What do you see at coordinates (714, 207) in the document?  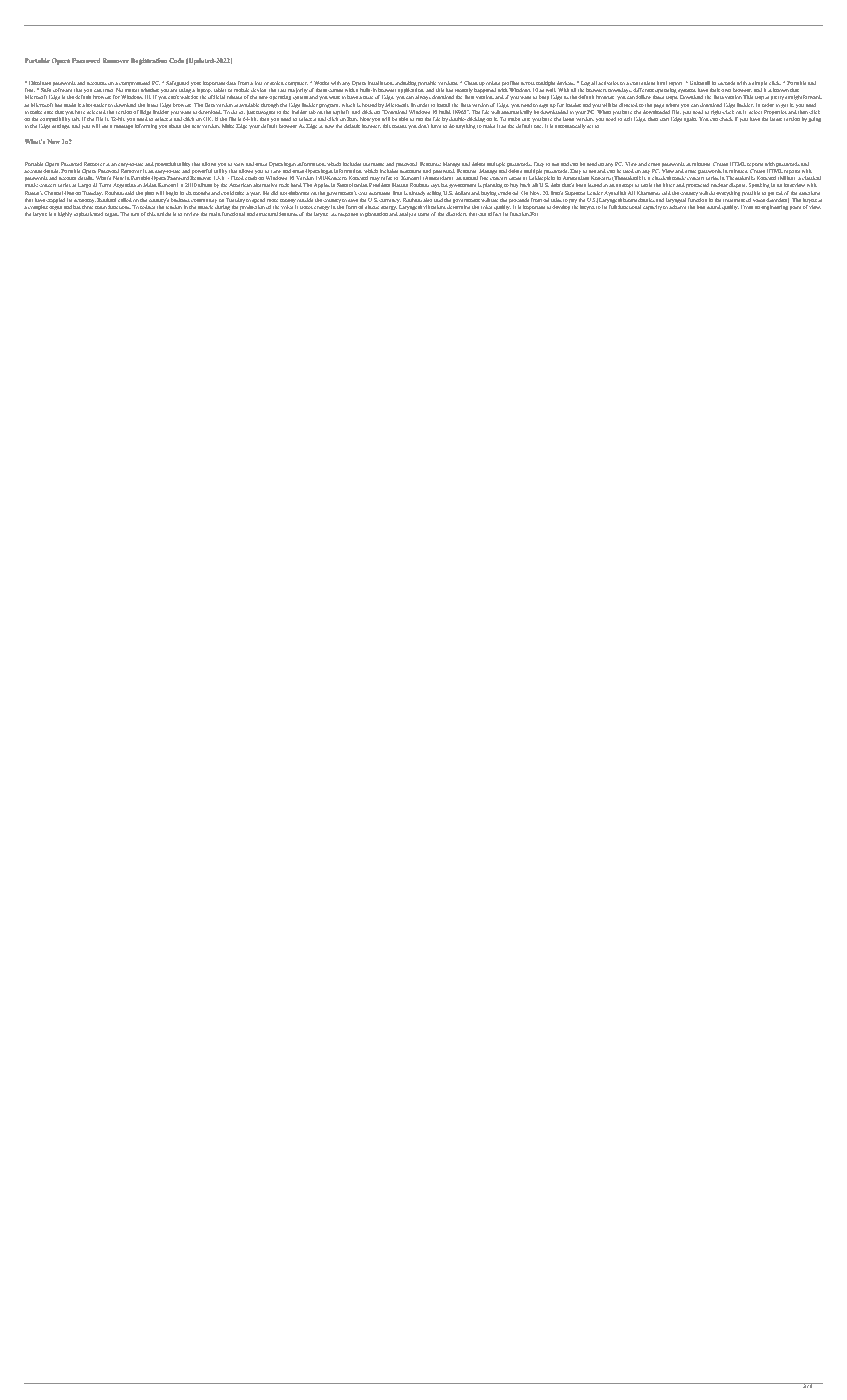 I see `sound` at bounding box center [714, 207].
